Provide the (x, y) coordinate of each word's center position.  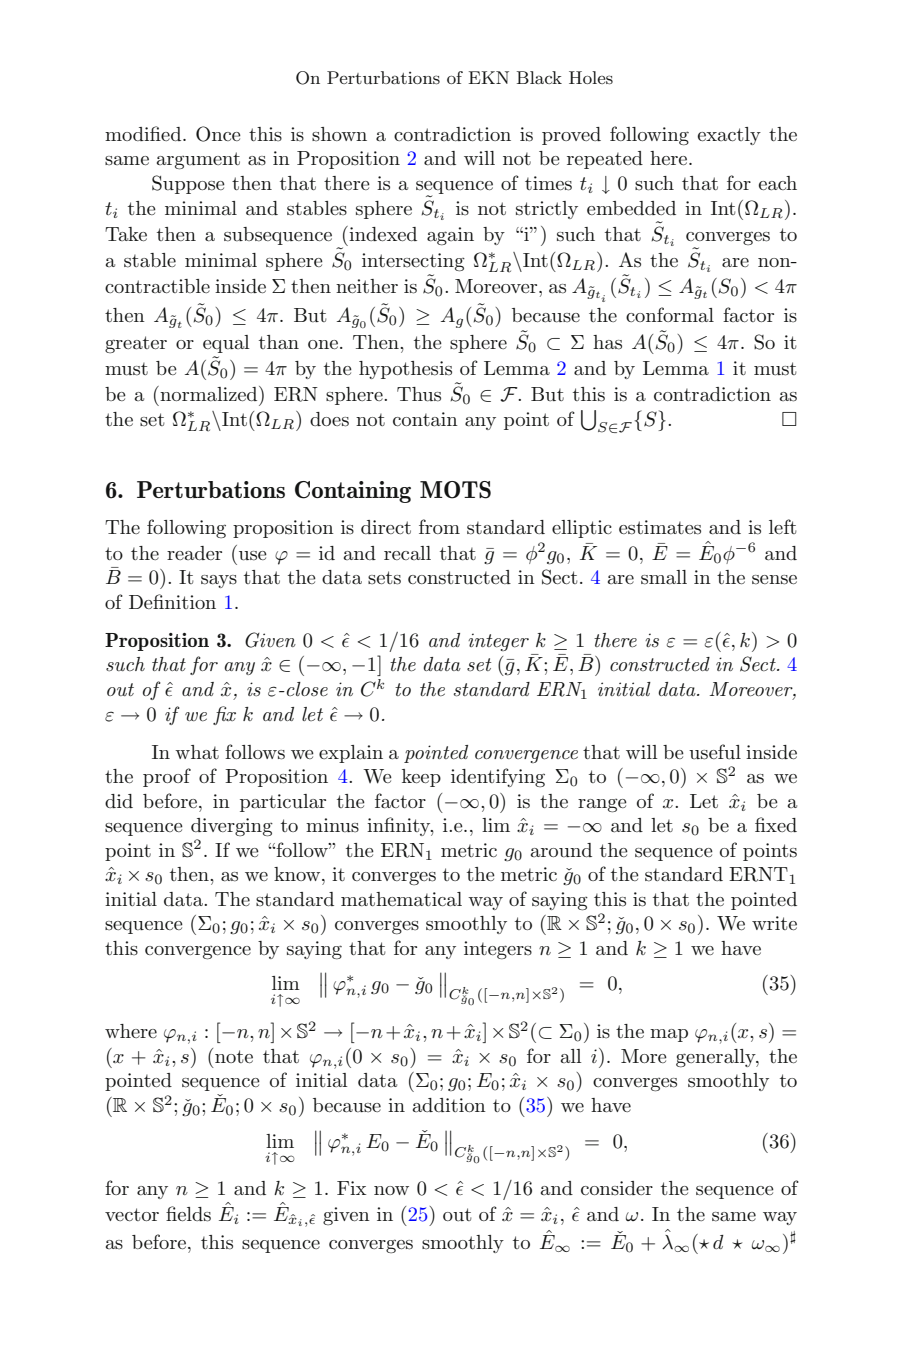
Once (218, 134)
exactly (729, 136)
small (664, 577)
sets (384, 578)
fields (188, 1214)
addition (449, 1105)
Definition (172, 601)
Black (539, 77)
